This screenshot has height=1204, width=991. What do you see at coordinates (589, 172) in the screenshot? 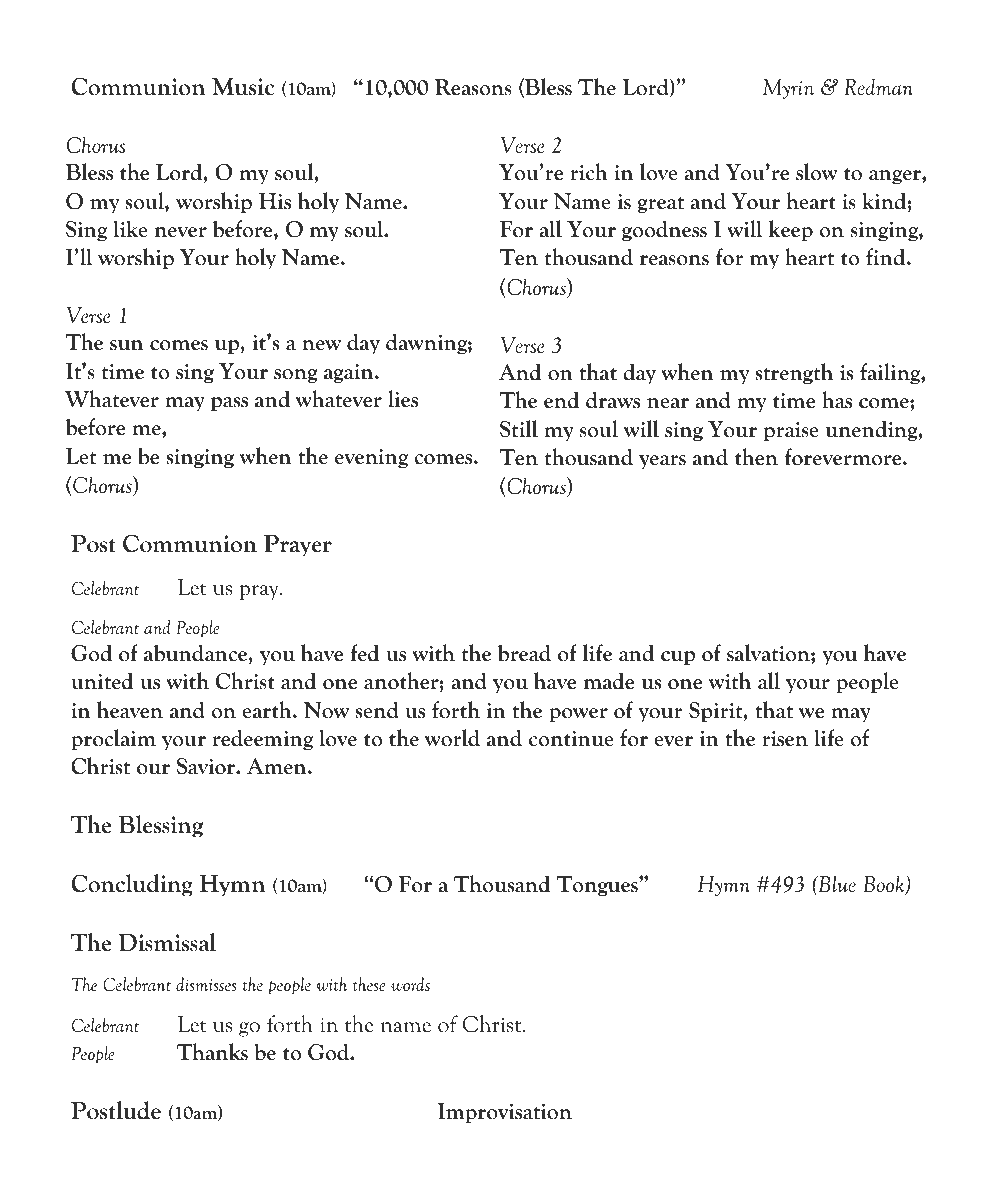
I see `rich` at bounding box center [589, 172].
